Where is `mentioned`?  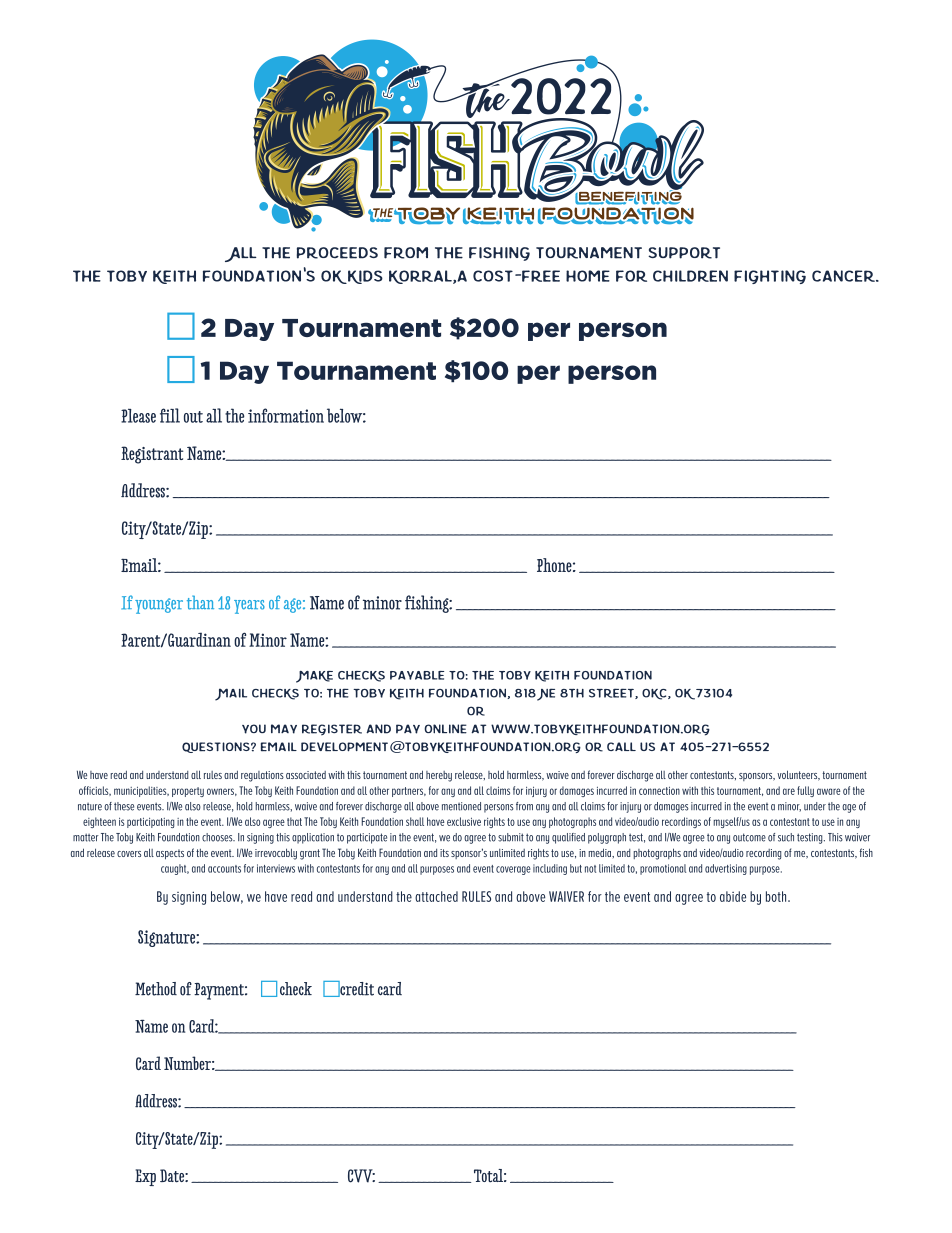
mentioned is located at coordinates (461, 806).
